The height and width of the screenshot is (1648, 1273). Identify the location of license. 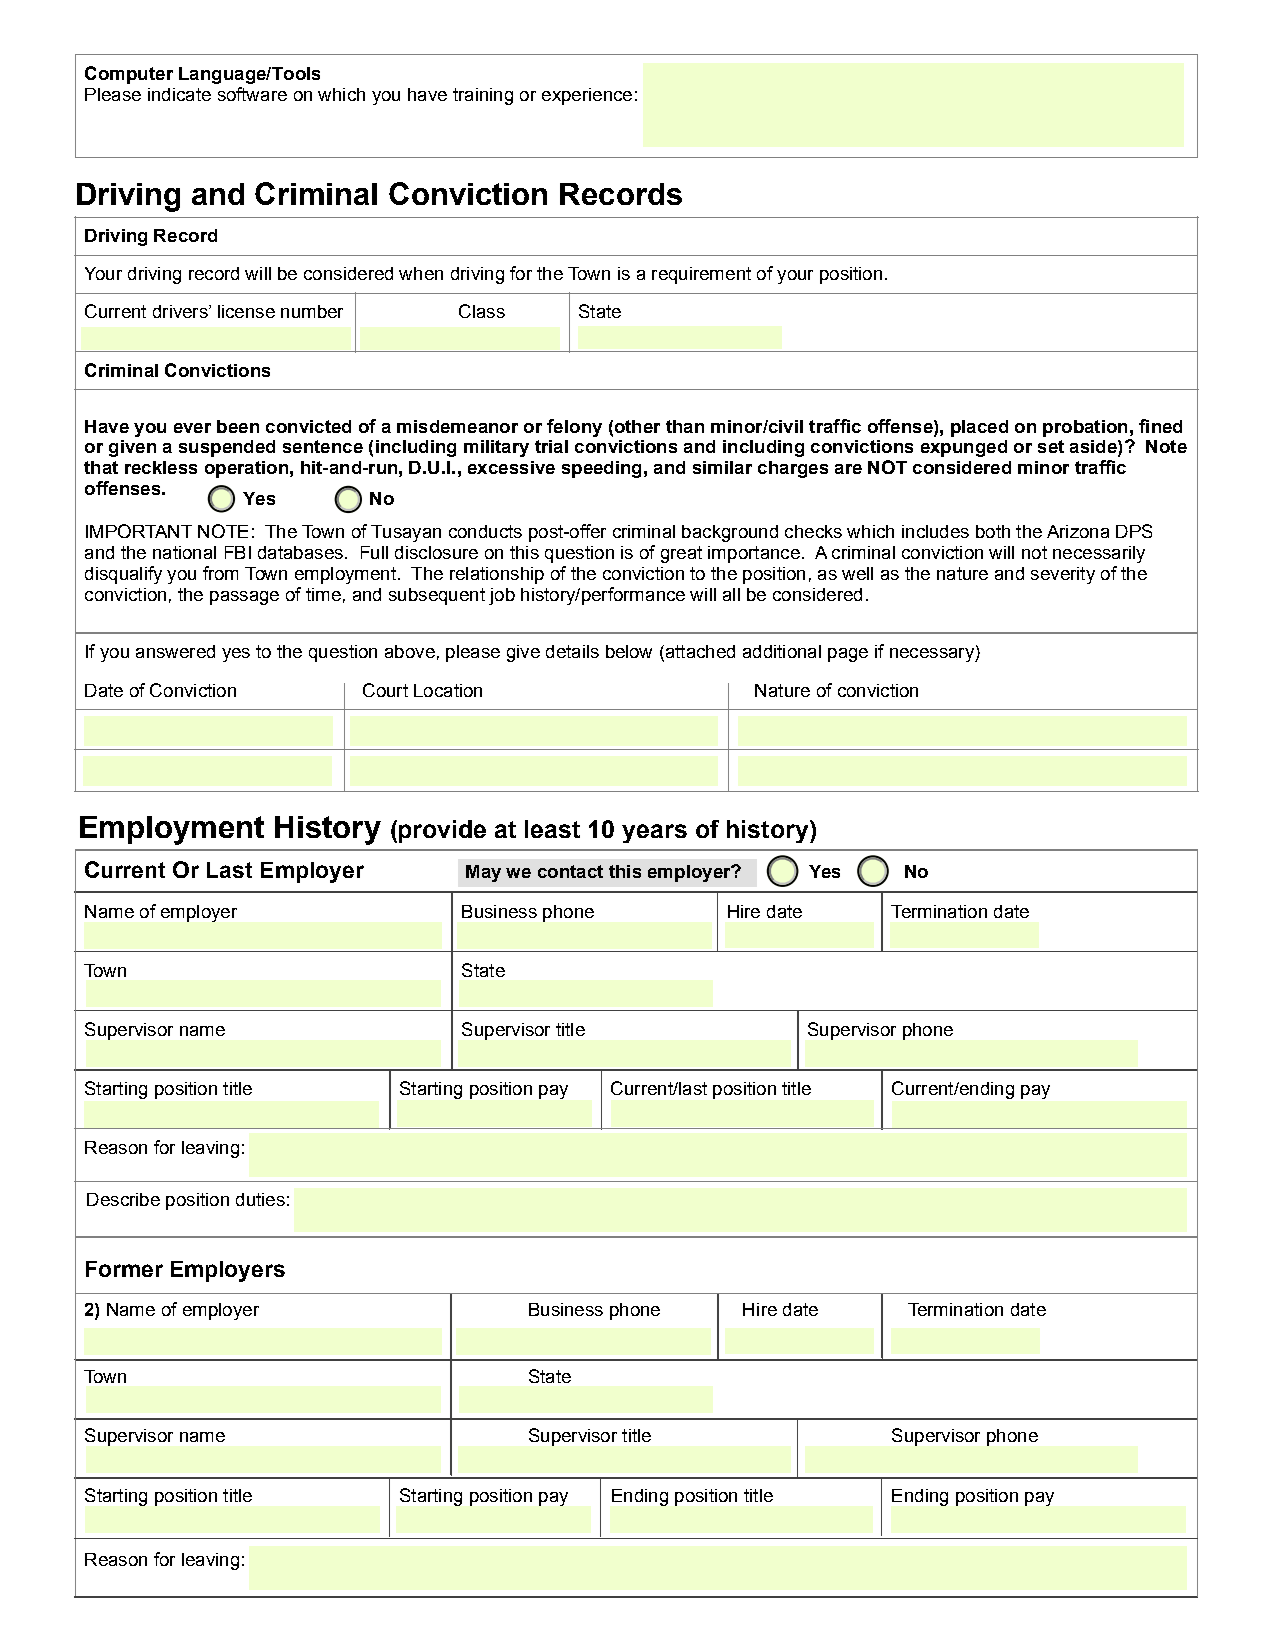
(246, 311).
